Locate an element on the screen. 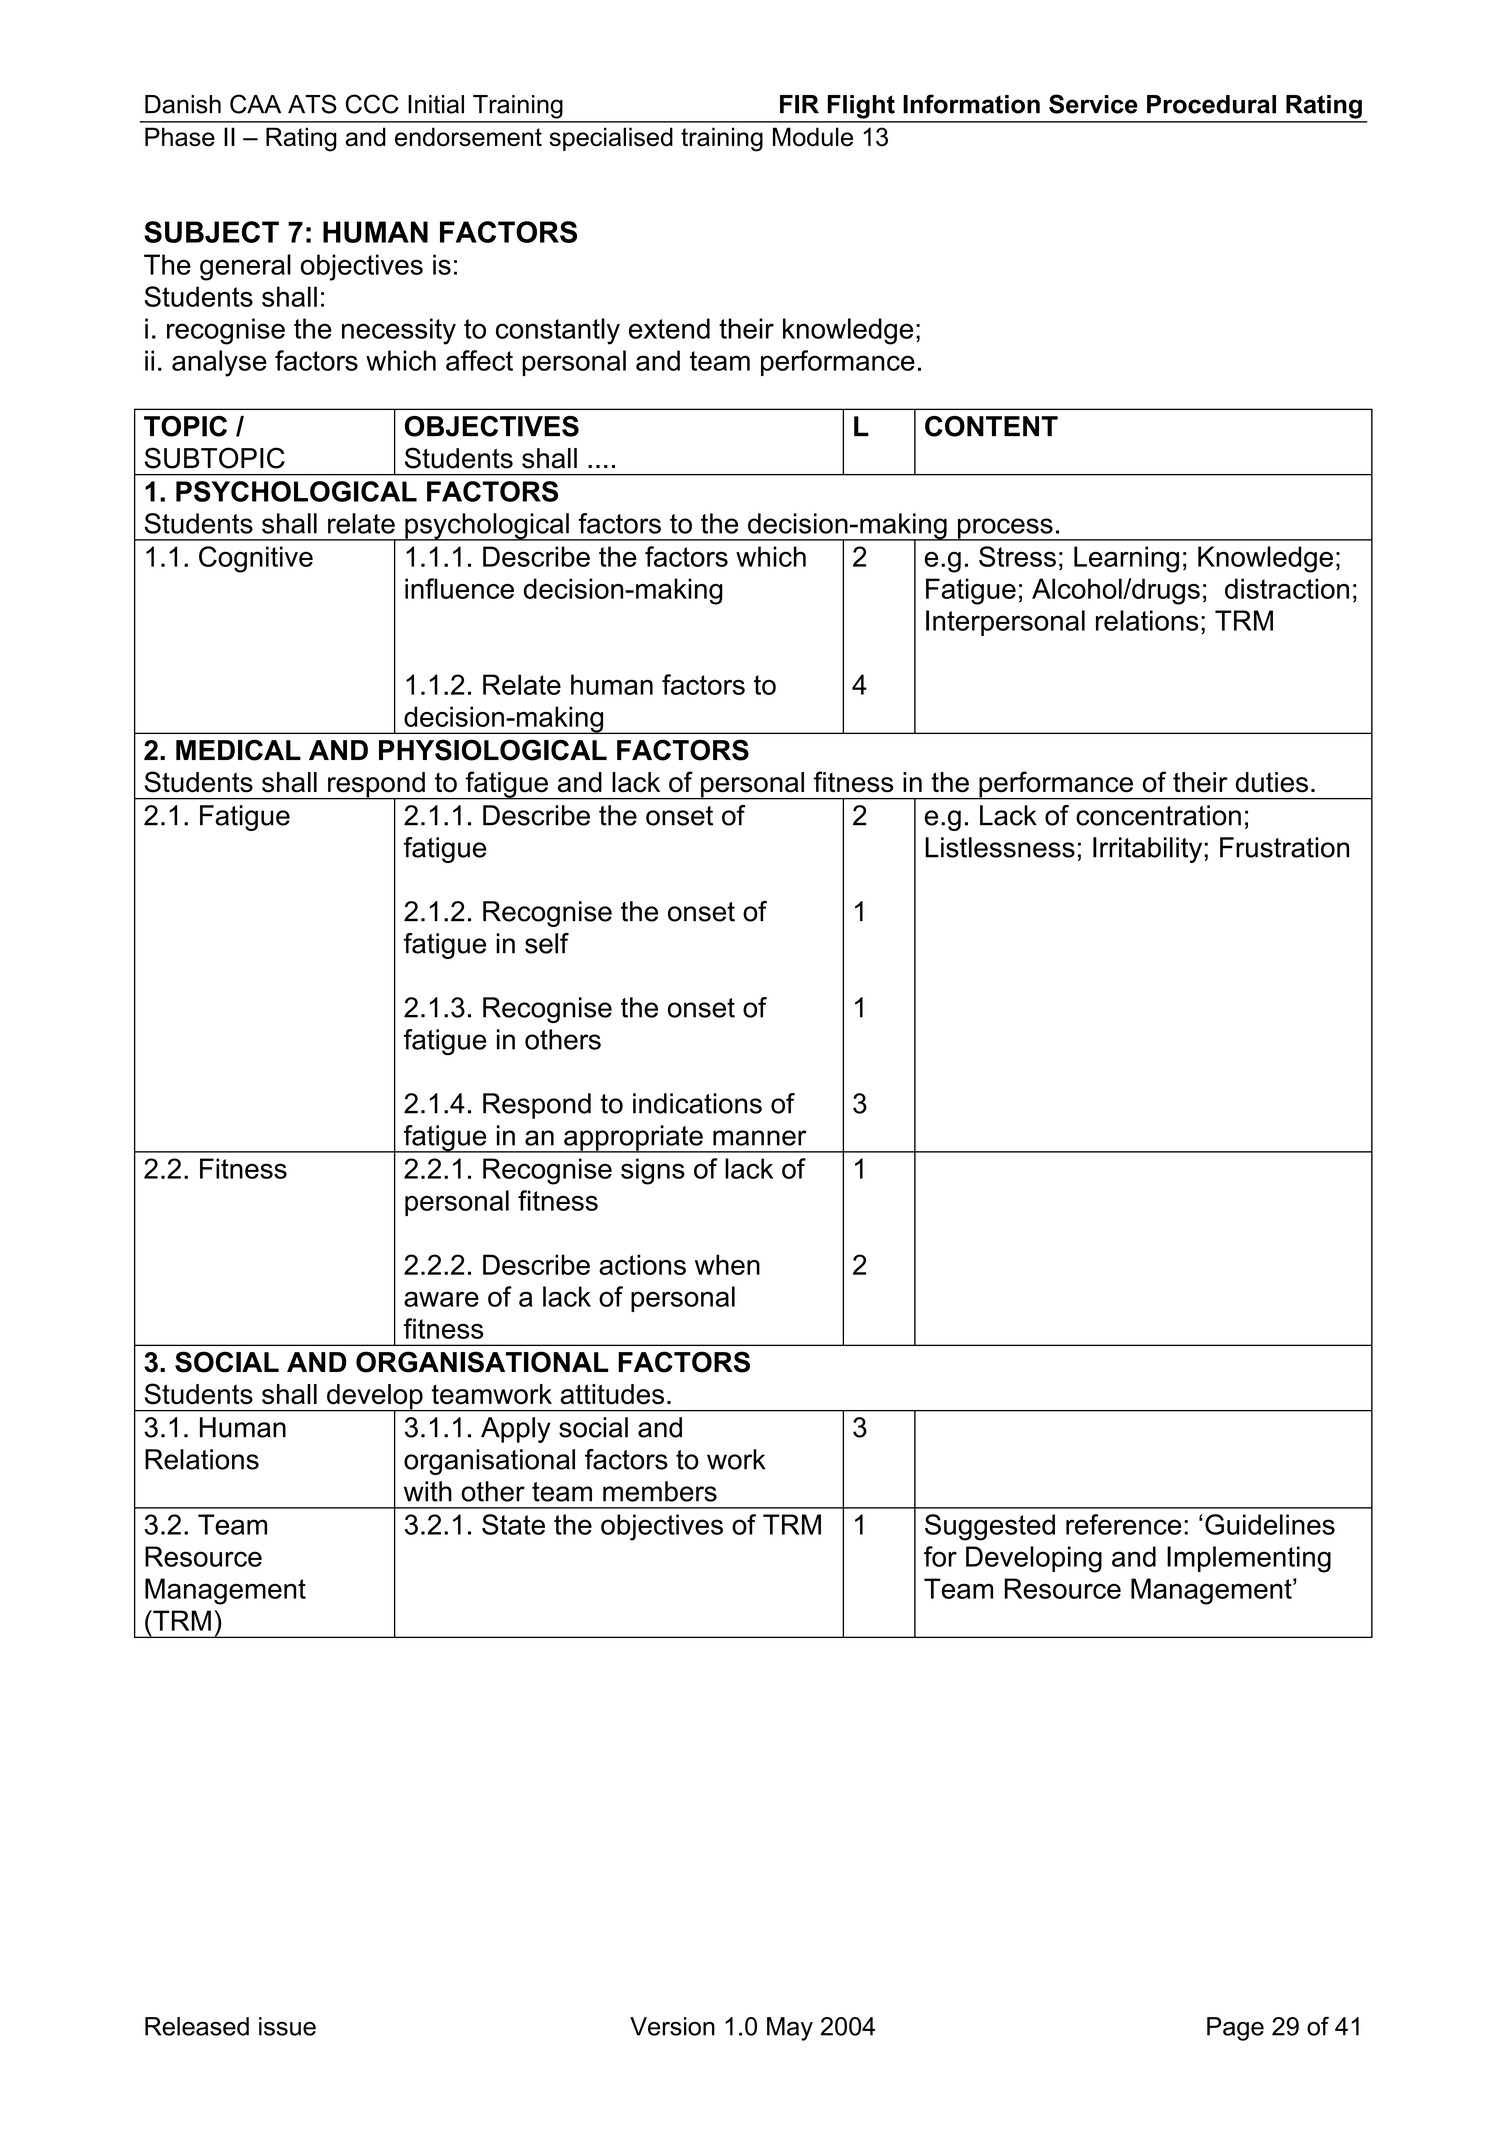  Module is located at coordinates (813, 137).
